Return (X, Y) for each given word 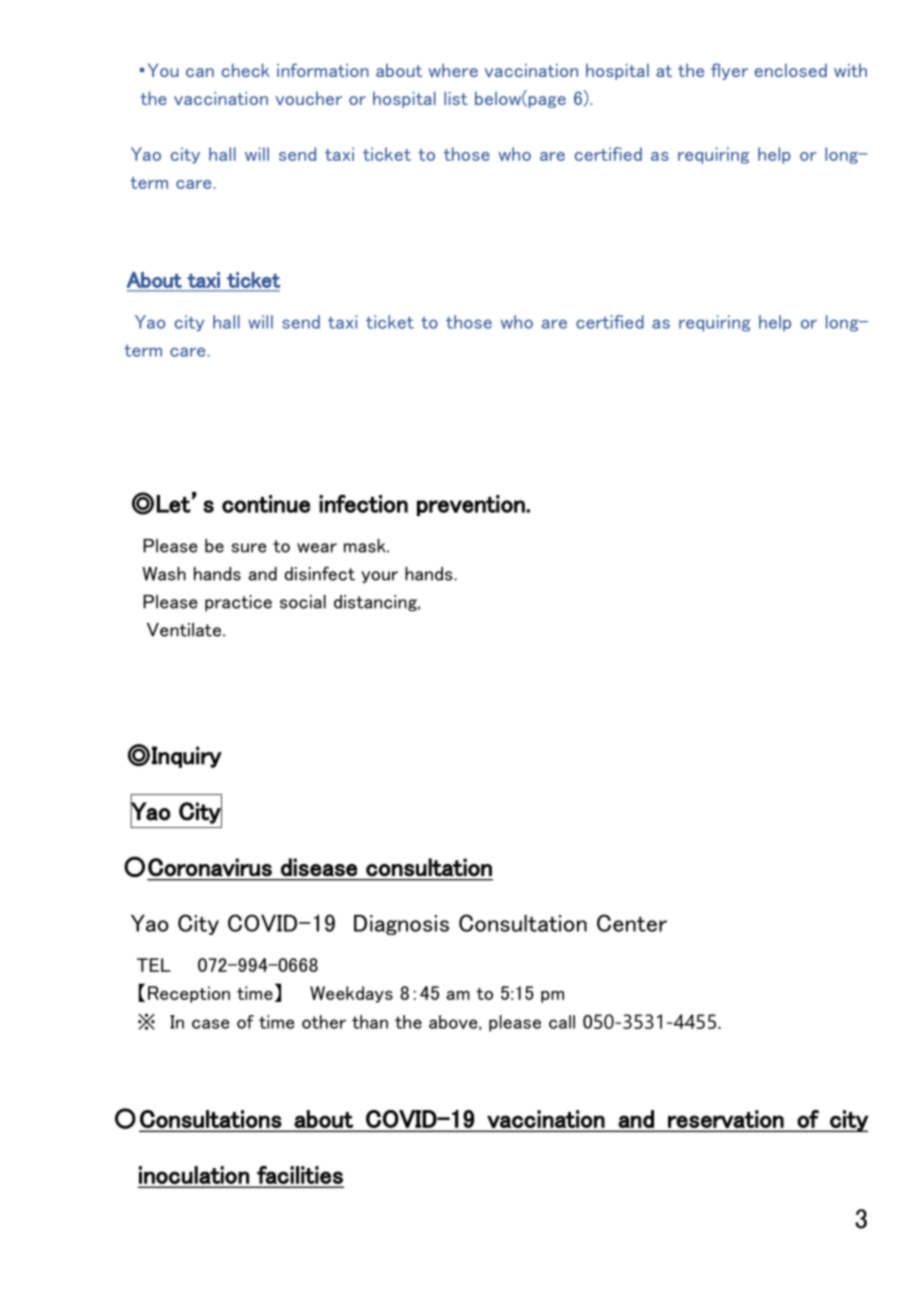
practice (238, 603)
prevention (472, 505)
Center (632, 923)
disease (319, 867)
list (456, 98)
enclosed (791, 70)
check (246, 70)
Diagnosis (401, 925)
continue (266, 504)
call (562, 1022)
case (210, 1024)
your (379, 577)
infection (363, 503)
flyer (729, 71)
